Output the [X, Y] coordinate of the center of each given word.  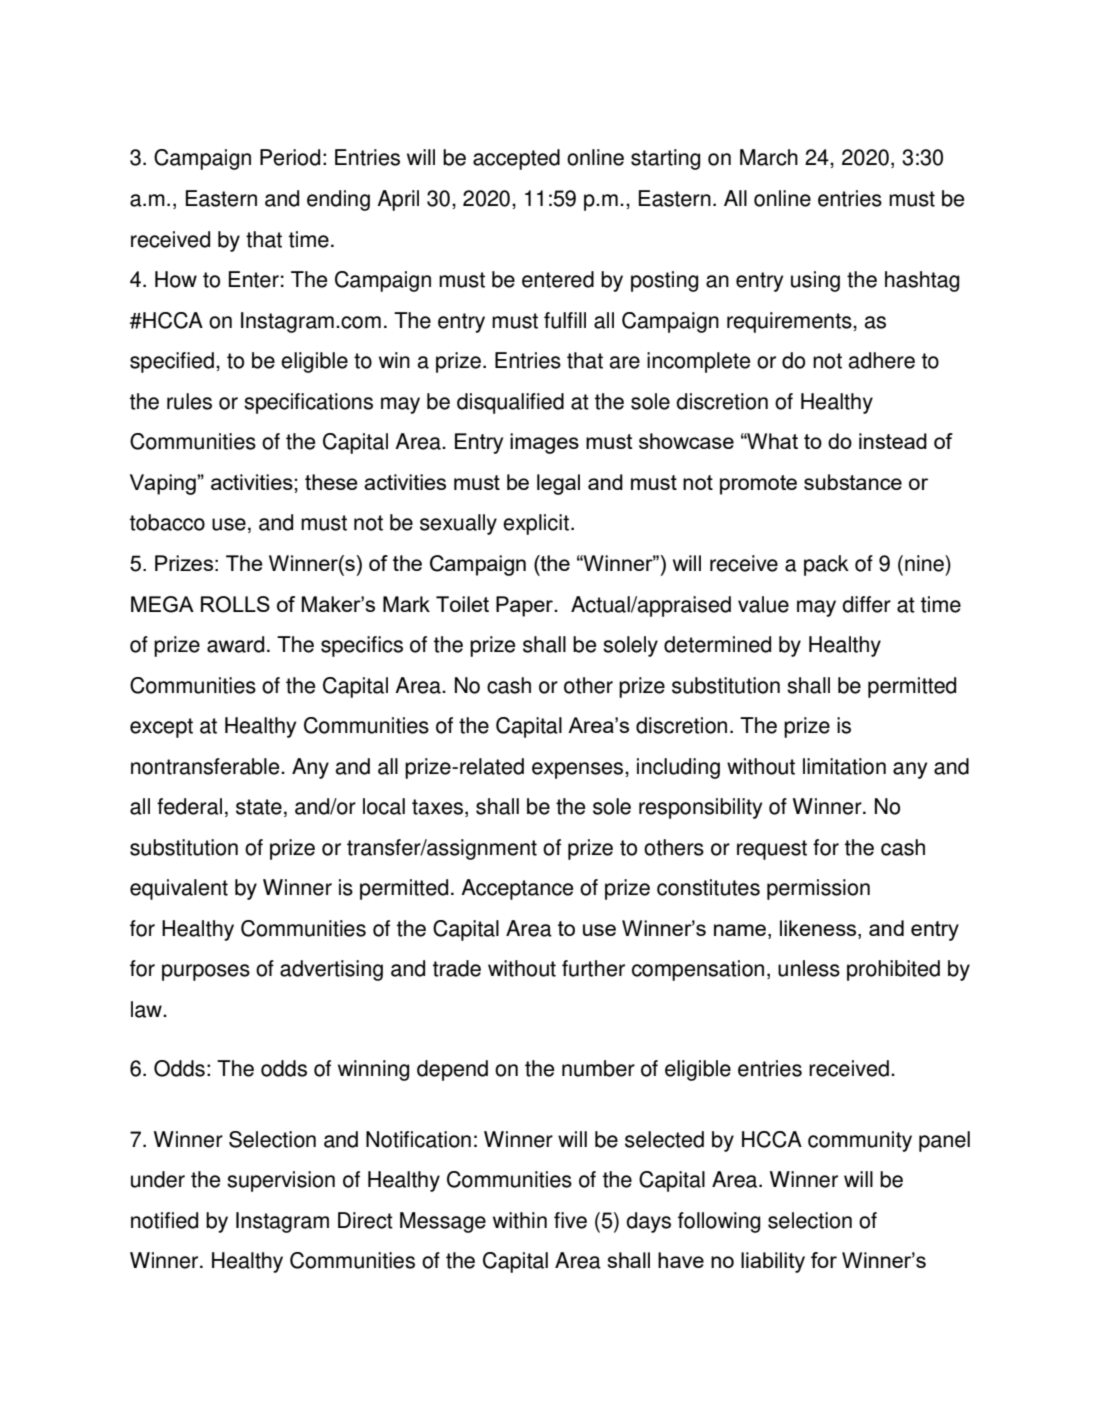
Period [290, 157]
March [769, 157]
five [570, 1220]
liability [773, 1262]
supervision [281, 1181]
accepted [516, 159]
